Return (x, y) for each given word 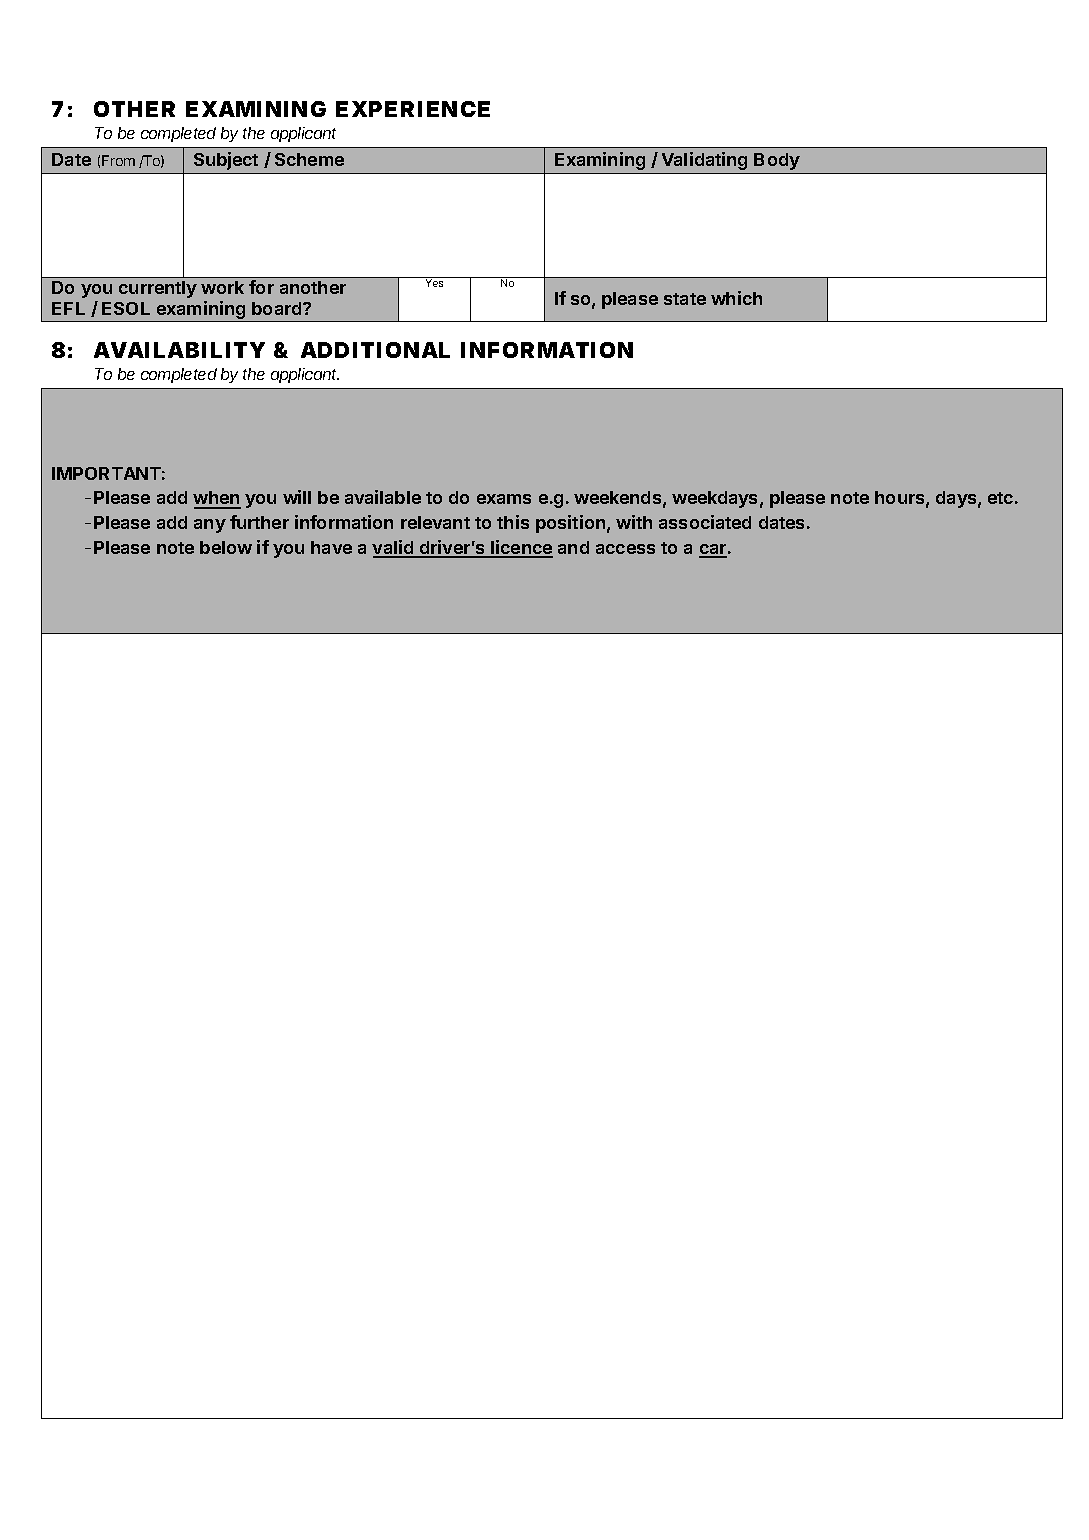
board (278, 308)
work (222, 287)
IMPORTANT (106, 473)
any (210, 526)
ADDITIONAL (375, 350)
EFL (68, 308)
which (736, 298)
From (118, 160)
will (297, 497)
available (383, 497)
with (634, 522)
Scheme (309, 159)
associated (705, 522)
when (217, 499)
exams (504, 499)
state (685, 299)
